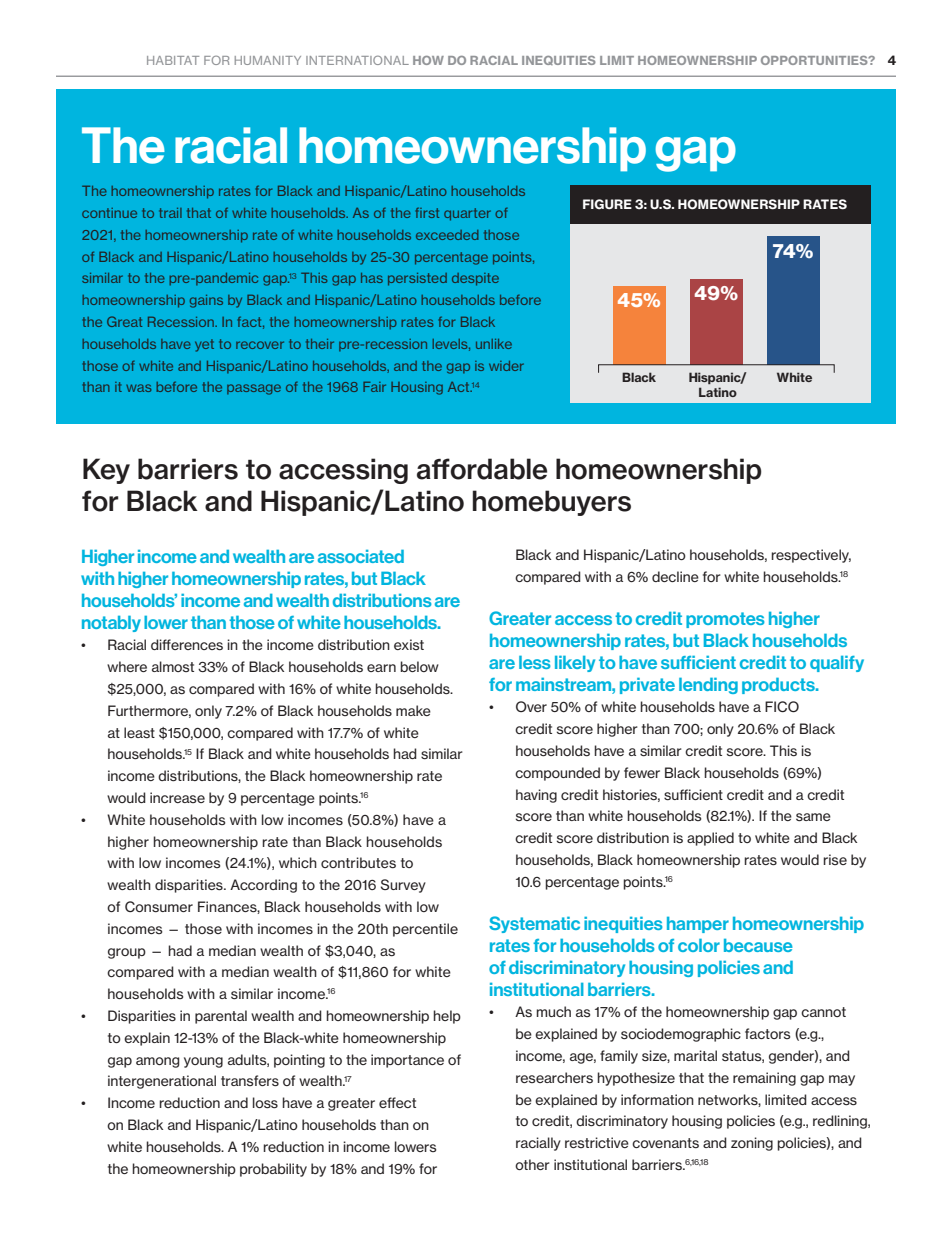  Describe the element at coordinates (536, 796) in the screenshot. I see `having` at that location.
